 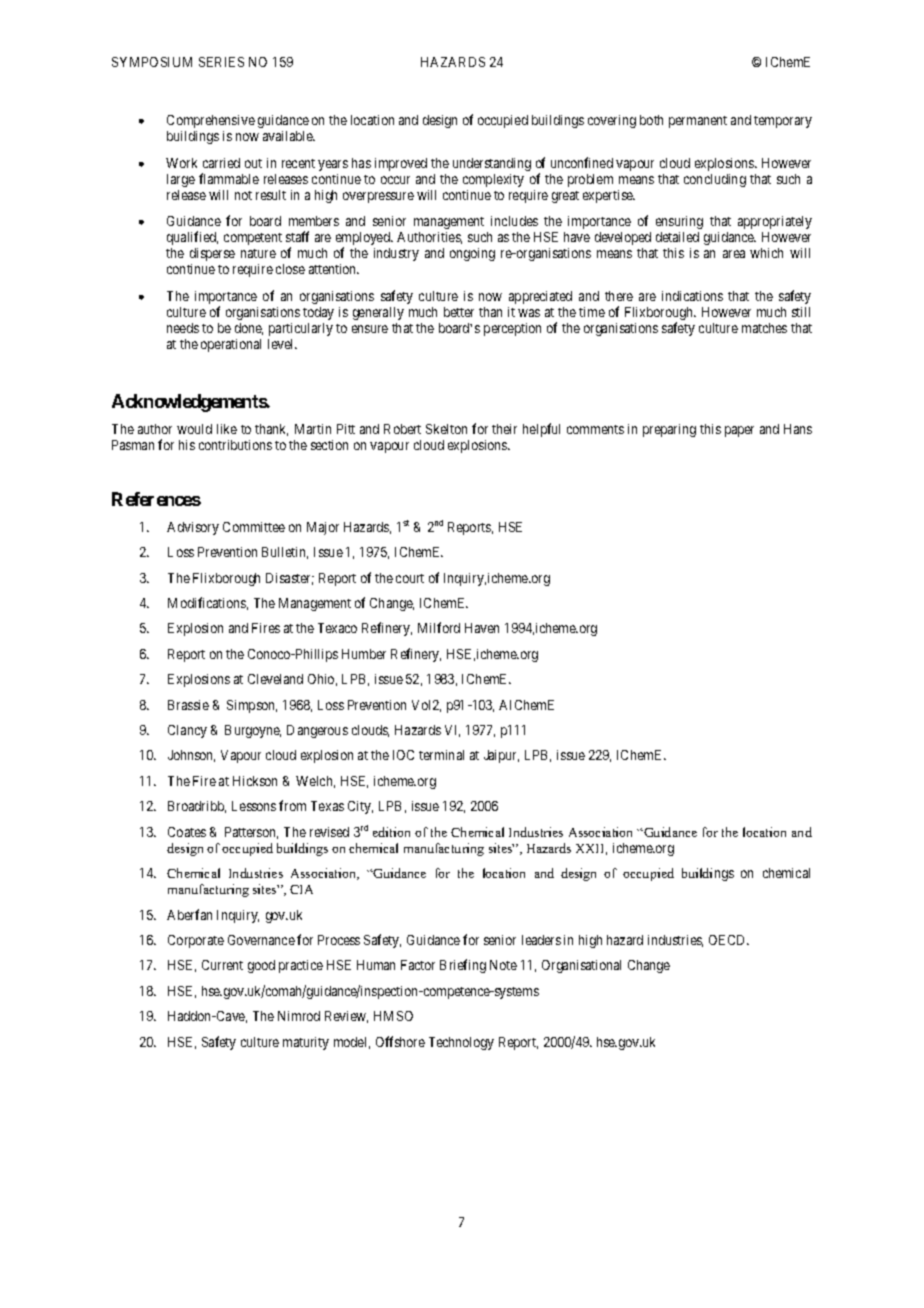 What do you see at coordinates (222, 965) in the image?
I see `Current` at bounding box center [222, 965].
